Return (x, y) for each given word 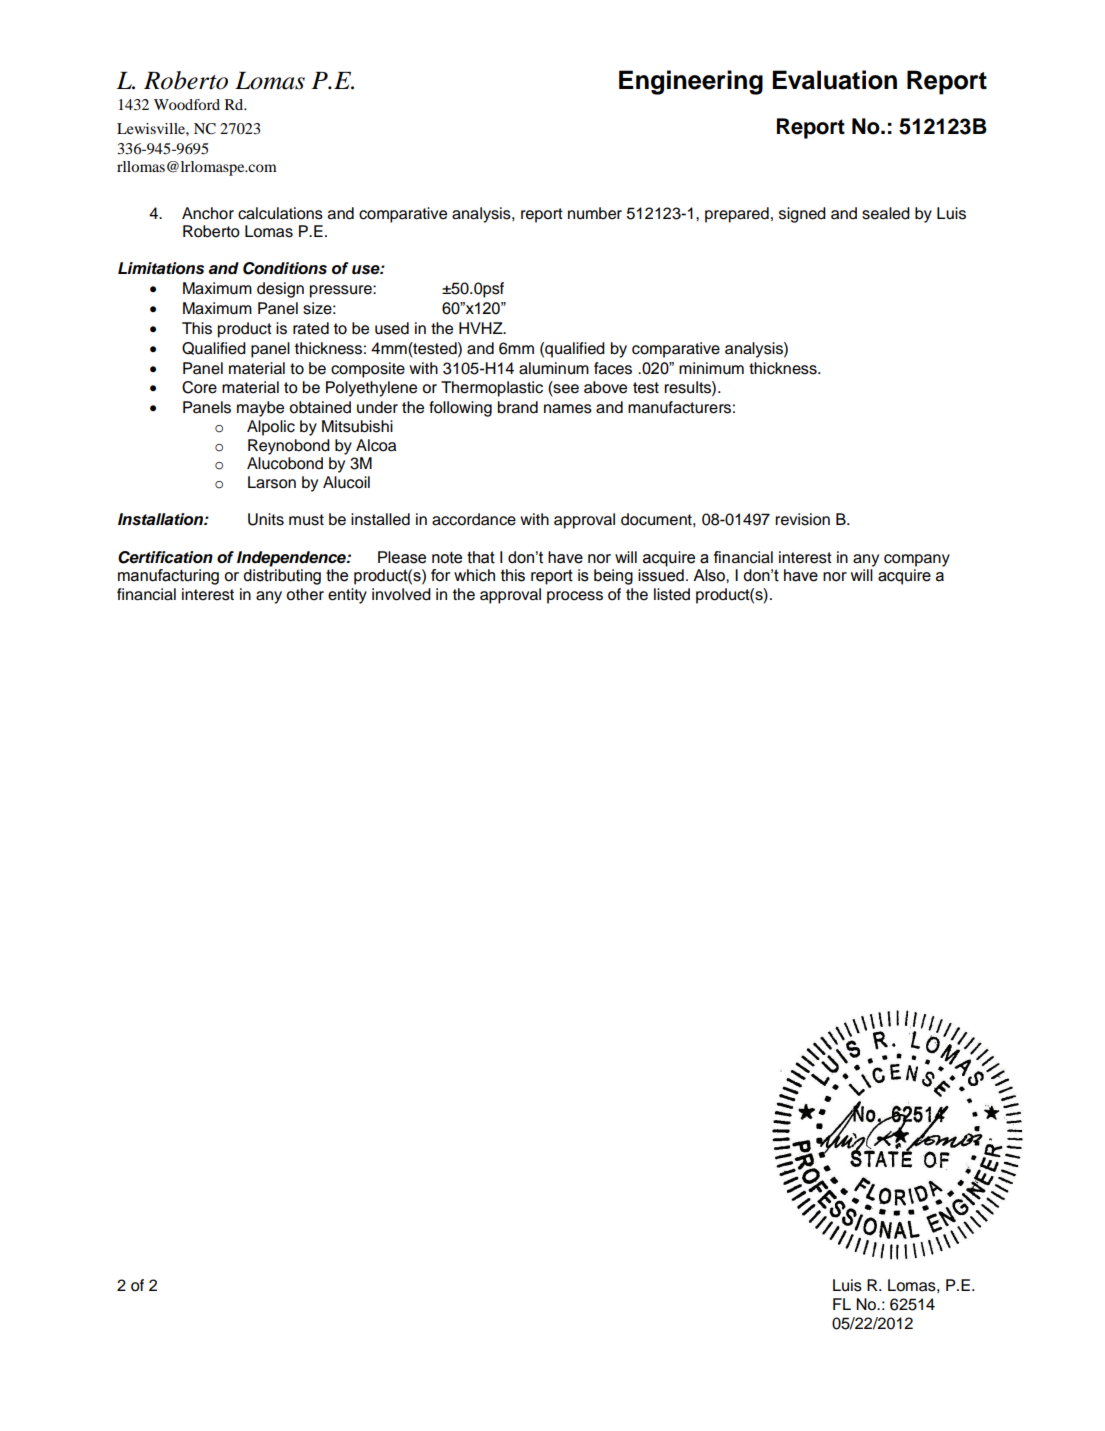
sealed (886, 213)
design (280, 290)
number (595, 213)
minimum (711, 368)
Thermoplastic (492, 389)
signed (802, 215)
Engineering (691, 82)
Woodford (187, 104)
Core (199, 387)
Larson (272, 482)
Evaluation (834, 80)
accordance (474, 519)
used (392, 328)
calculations (280, 213)
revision (802, 519)
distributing (282, 577)
